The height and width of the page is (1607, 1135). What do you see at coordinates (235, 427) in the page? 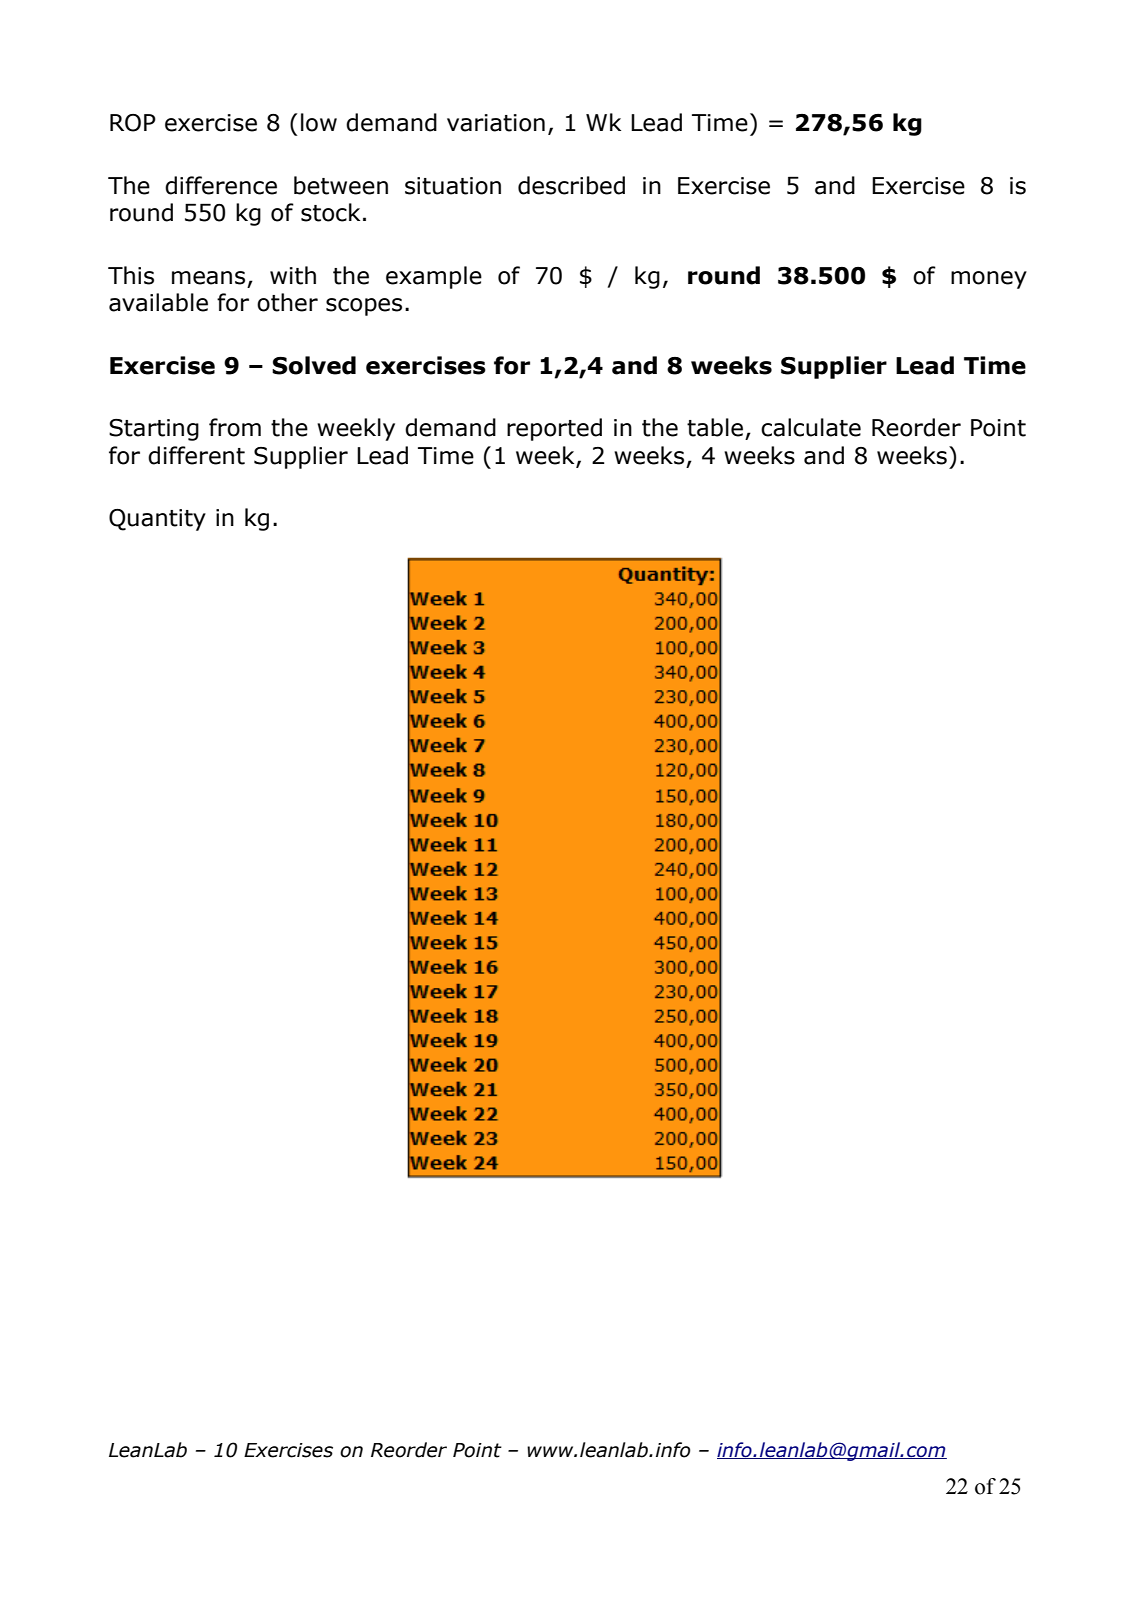
I see `from` at bounding box center [235, 427].
